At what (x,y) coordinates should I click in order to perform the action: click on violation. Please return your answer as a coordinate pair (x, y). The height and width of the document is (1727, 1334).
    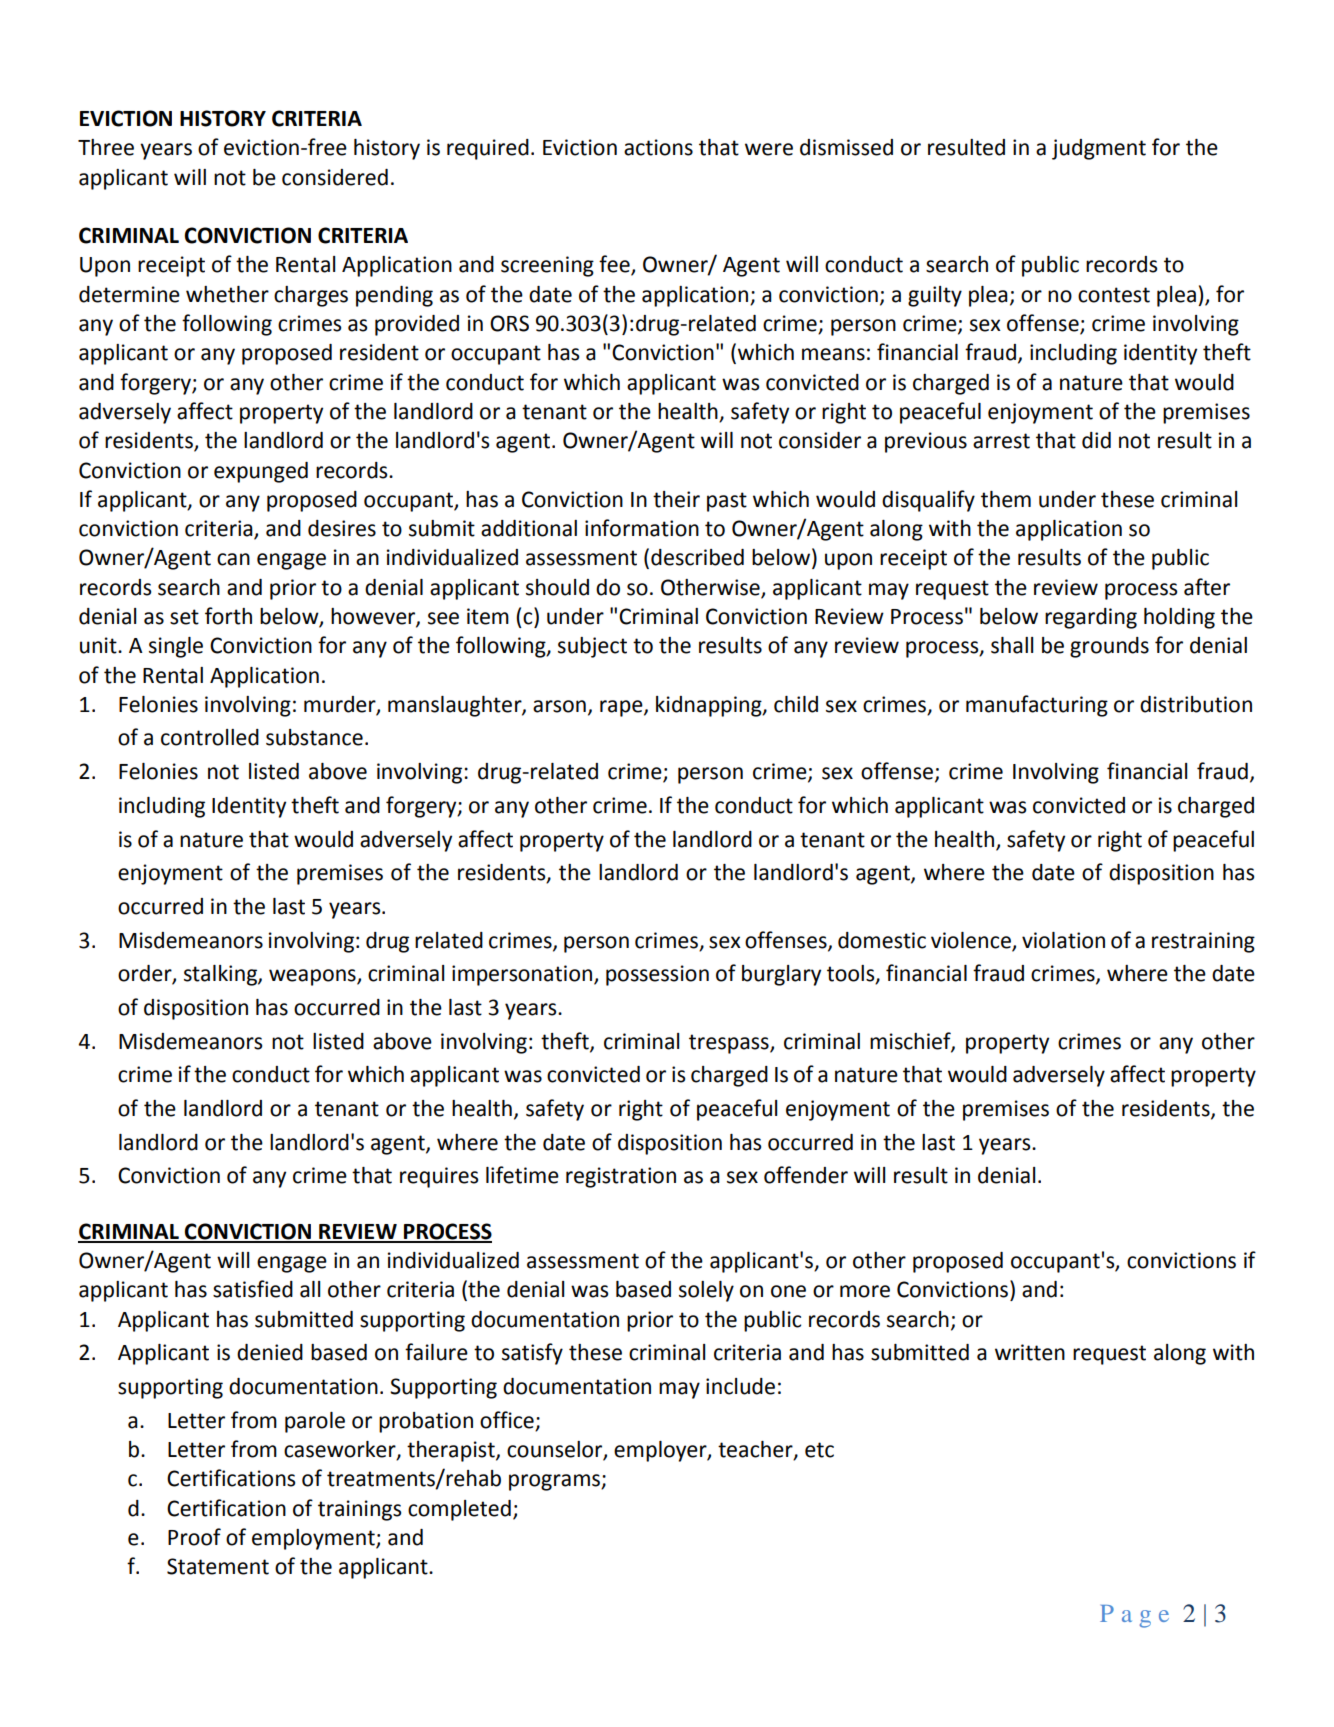
    Looking at the image, I should click on (1063, 940).
